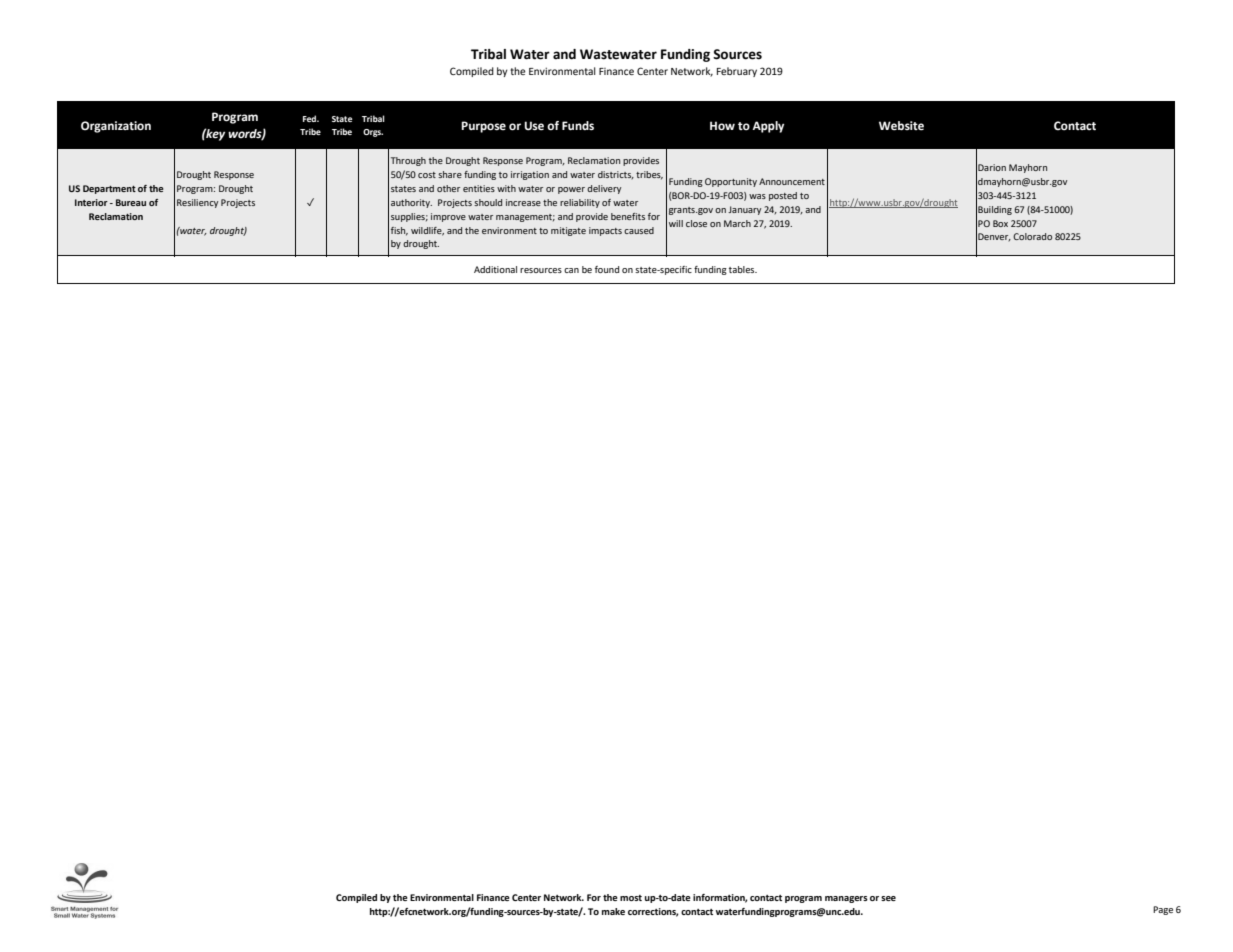  What do you see at coordinates (607, 269) in the document?
I see `found` at bounding box center [607, 269].
